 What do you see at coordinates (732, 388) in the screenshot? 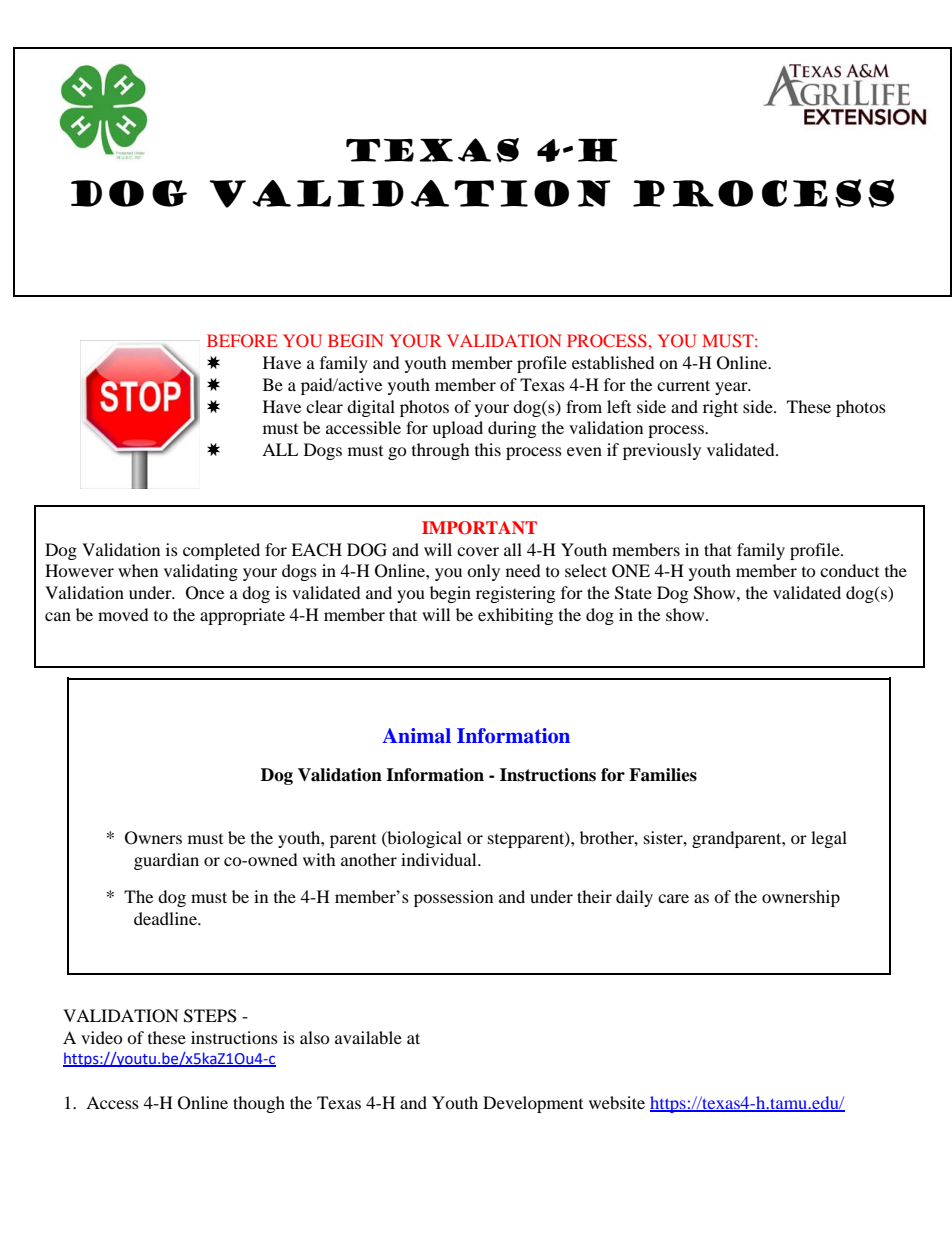
I see `year` at bounding box center [732, 388].
